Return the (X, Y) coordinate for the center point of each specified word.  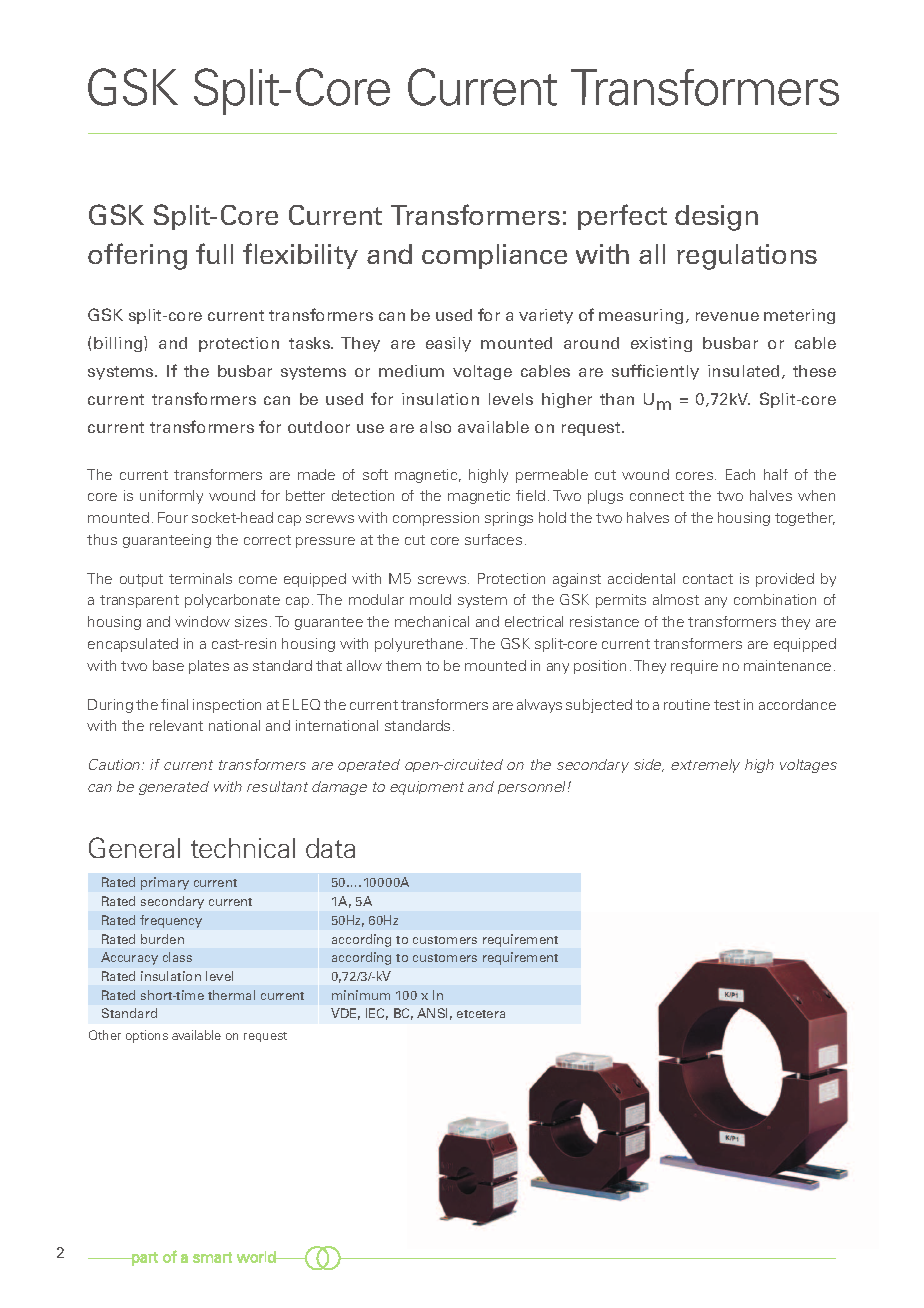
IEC (377, 1014)
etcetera (481, 1014)
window (202, 621)
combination (775, 599)
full (214, 253)
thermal (231, 995)
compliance (494, 256)
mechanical (432, 621)
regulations (747, 257)
